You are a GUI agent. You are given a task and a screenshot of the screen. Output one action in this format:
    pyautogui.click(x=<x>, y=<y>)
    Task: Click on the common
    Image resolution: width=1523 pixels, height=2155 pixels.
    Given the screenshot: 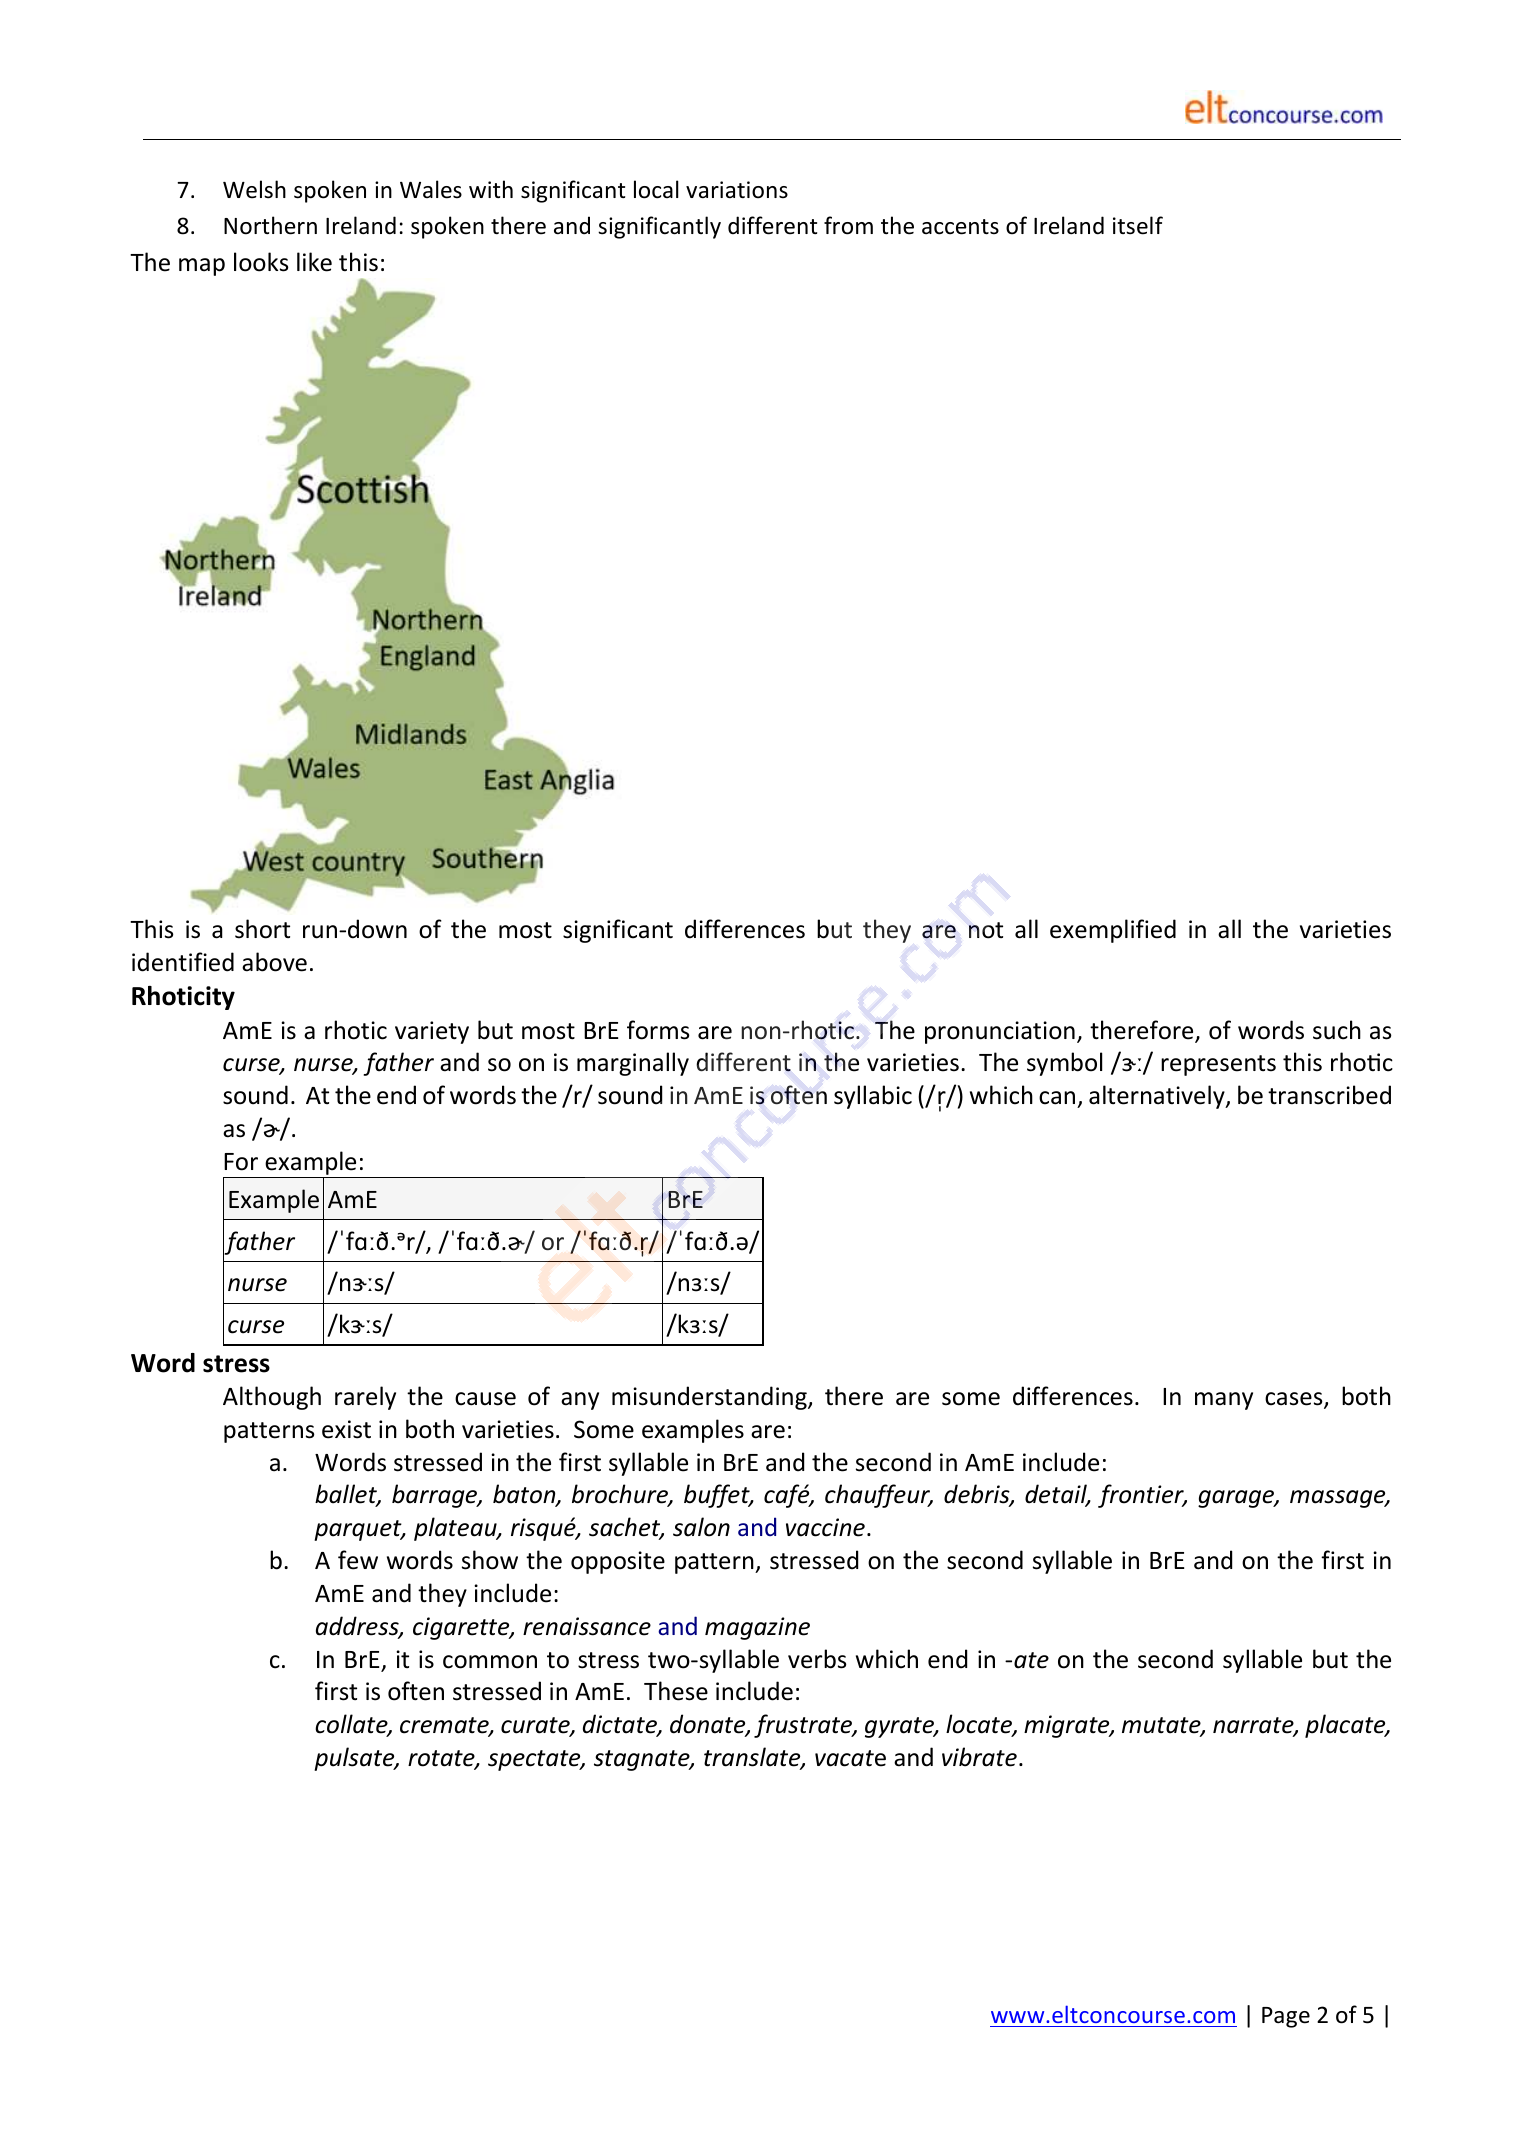 What is the action you would take?
    pyautogui.click(x=490, y=1662)
